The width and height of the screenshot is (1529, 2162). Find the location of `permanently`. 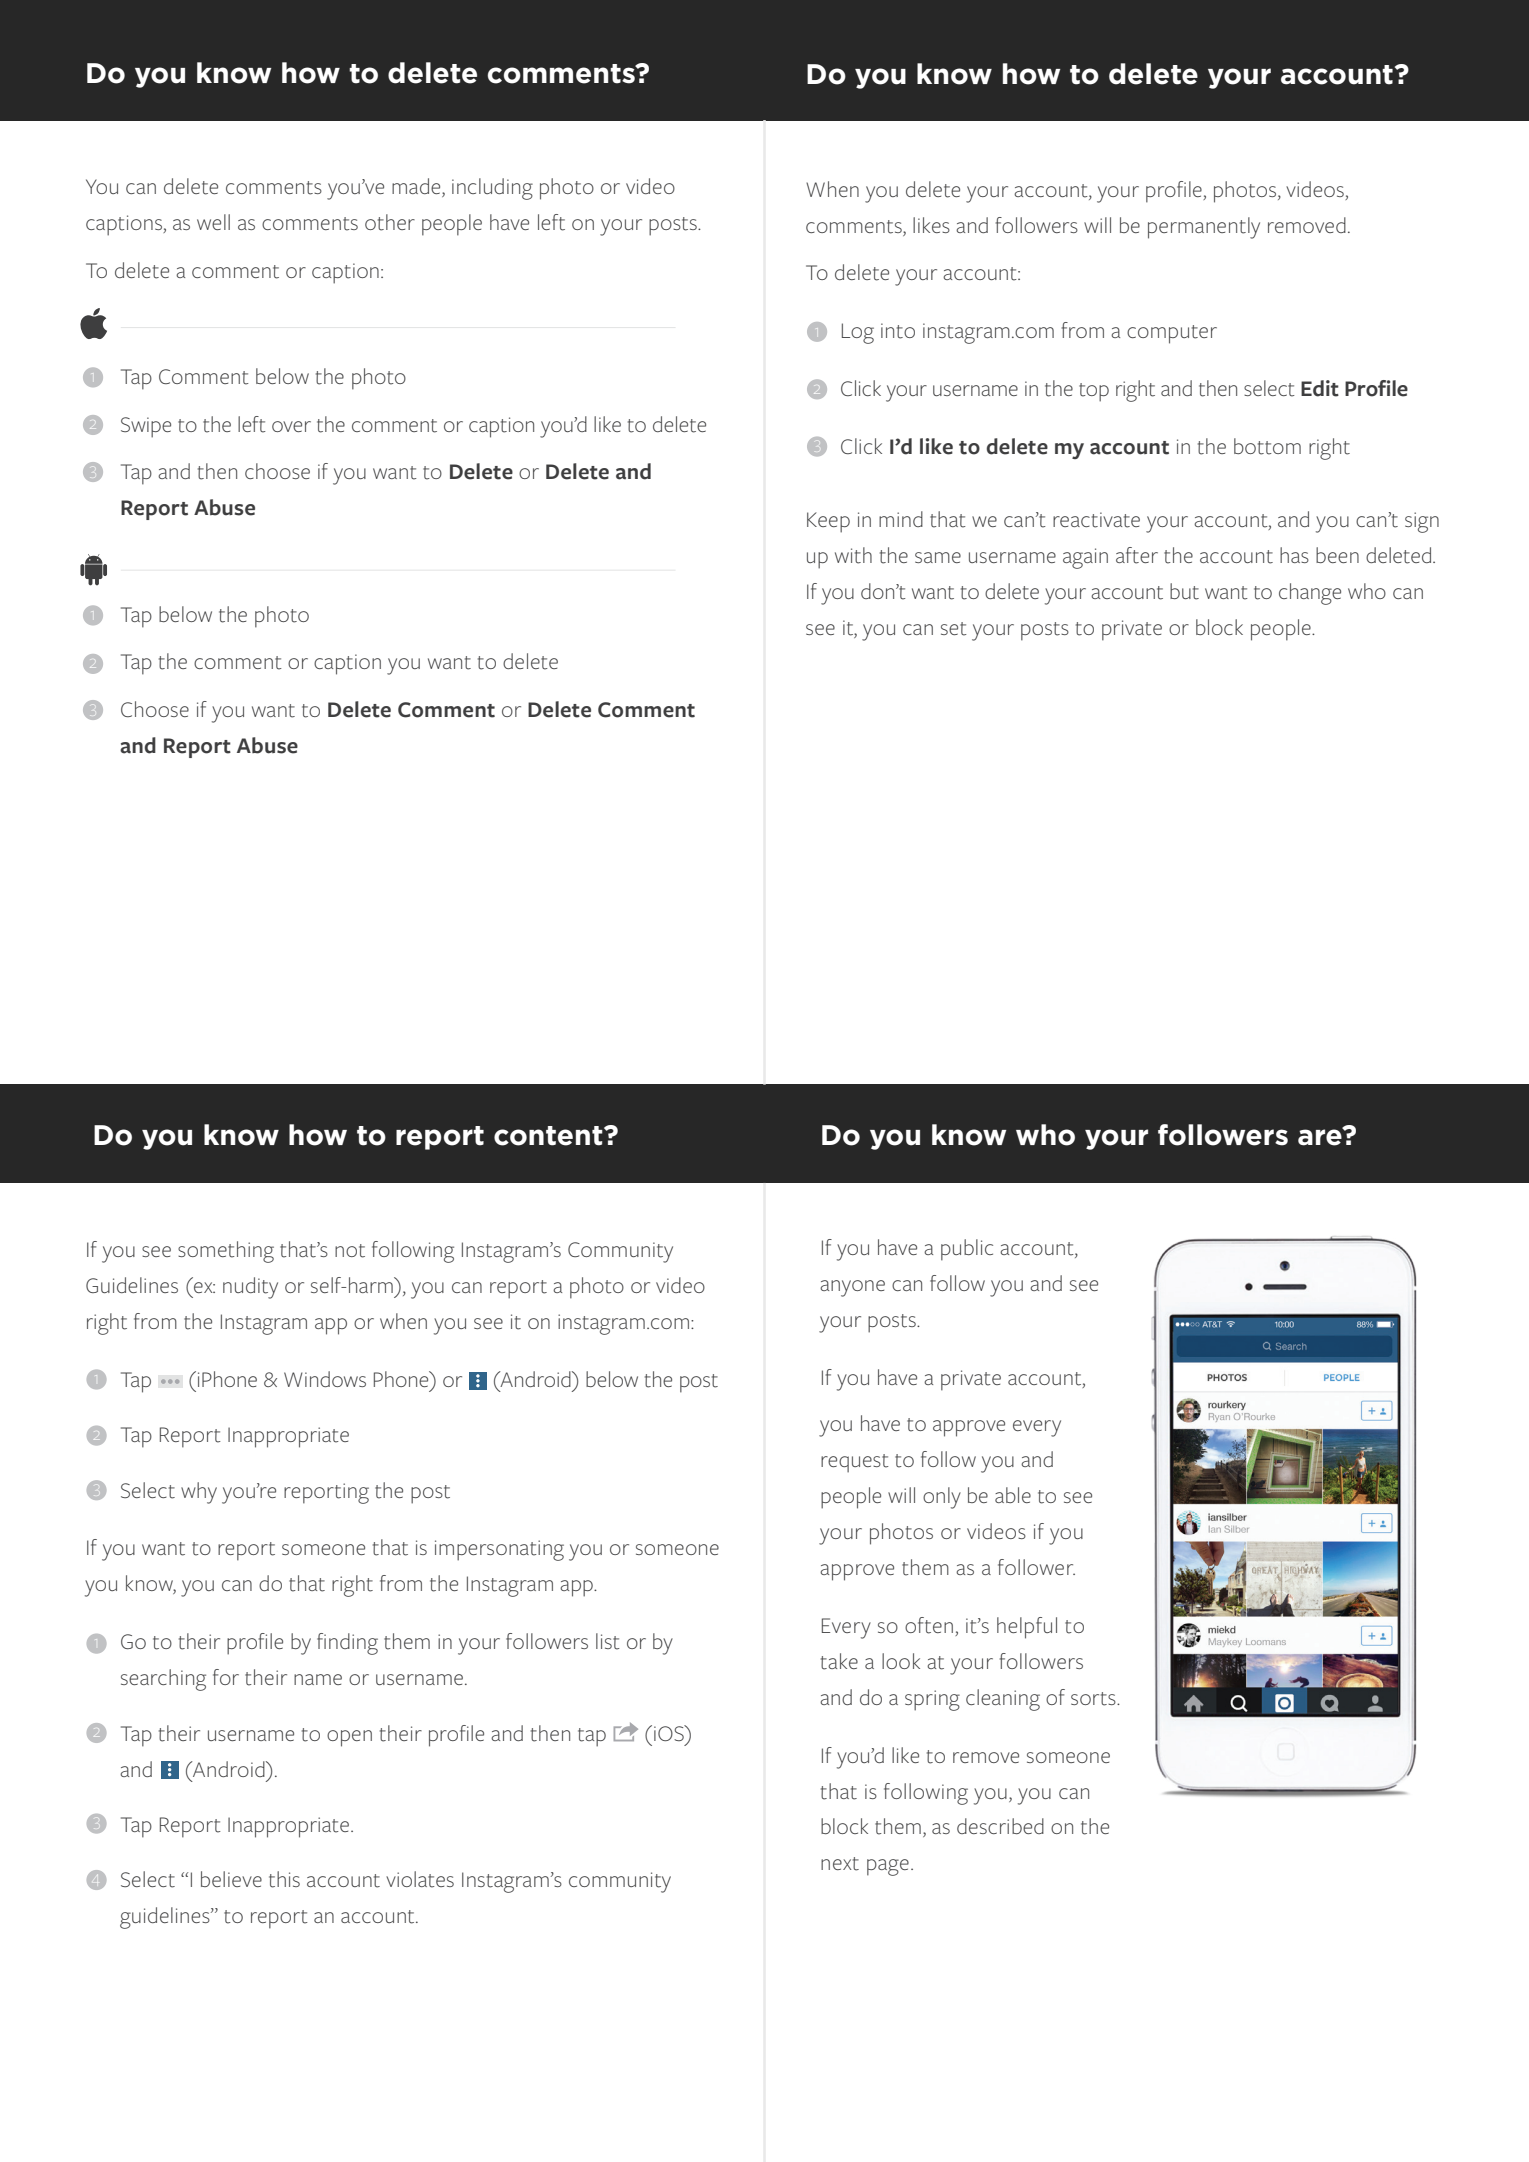

permanently is located at coordinates (1204, 228).
